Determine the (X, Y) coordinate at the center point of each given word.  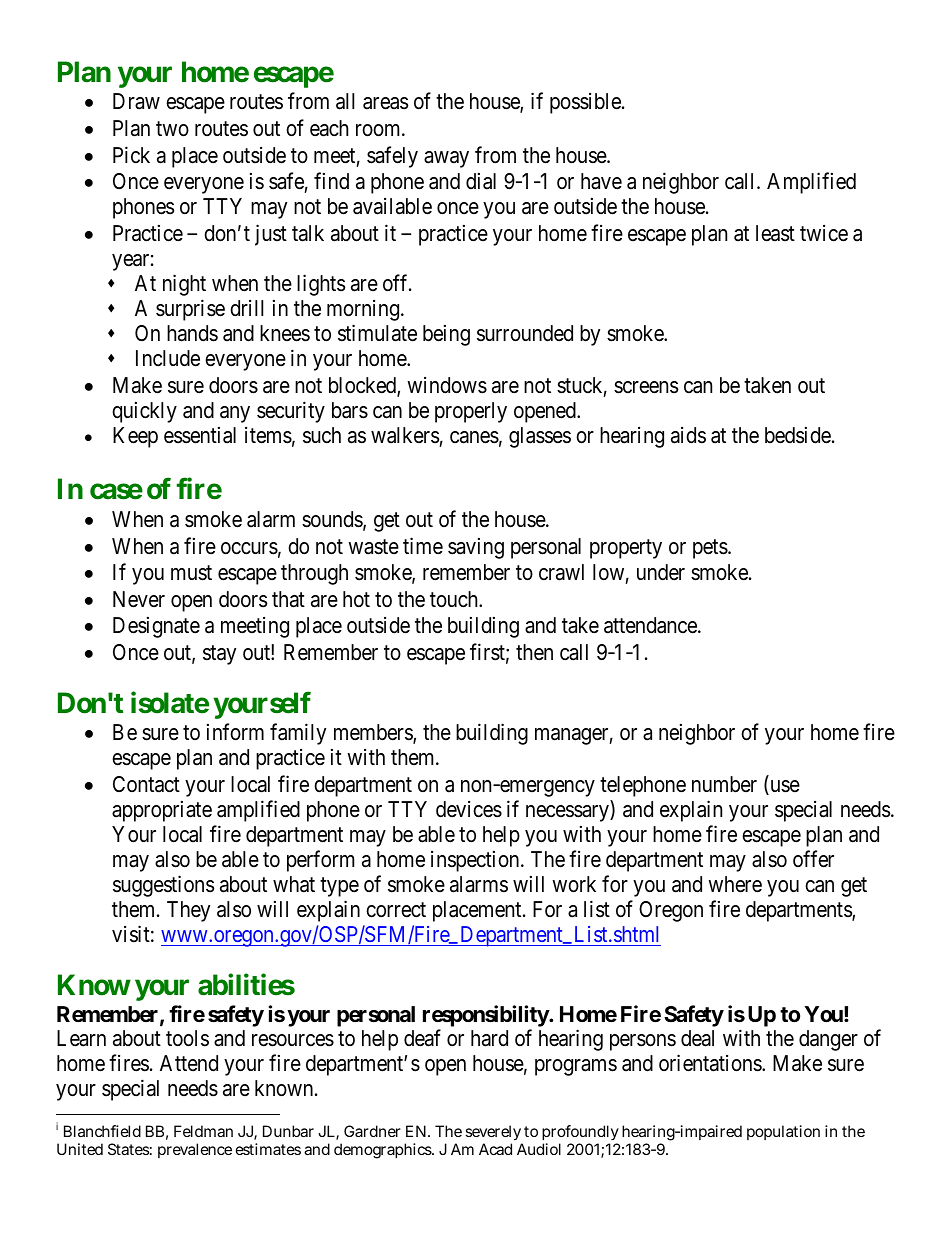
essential (200, 435)
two (172, 129)
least (775, 233)
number (724, 784)
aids (688, 435)
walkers (405, 435)
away (446, 159)
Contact (146, 784)
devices (469, 809)
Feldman (203, 1131)
